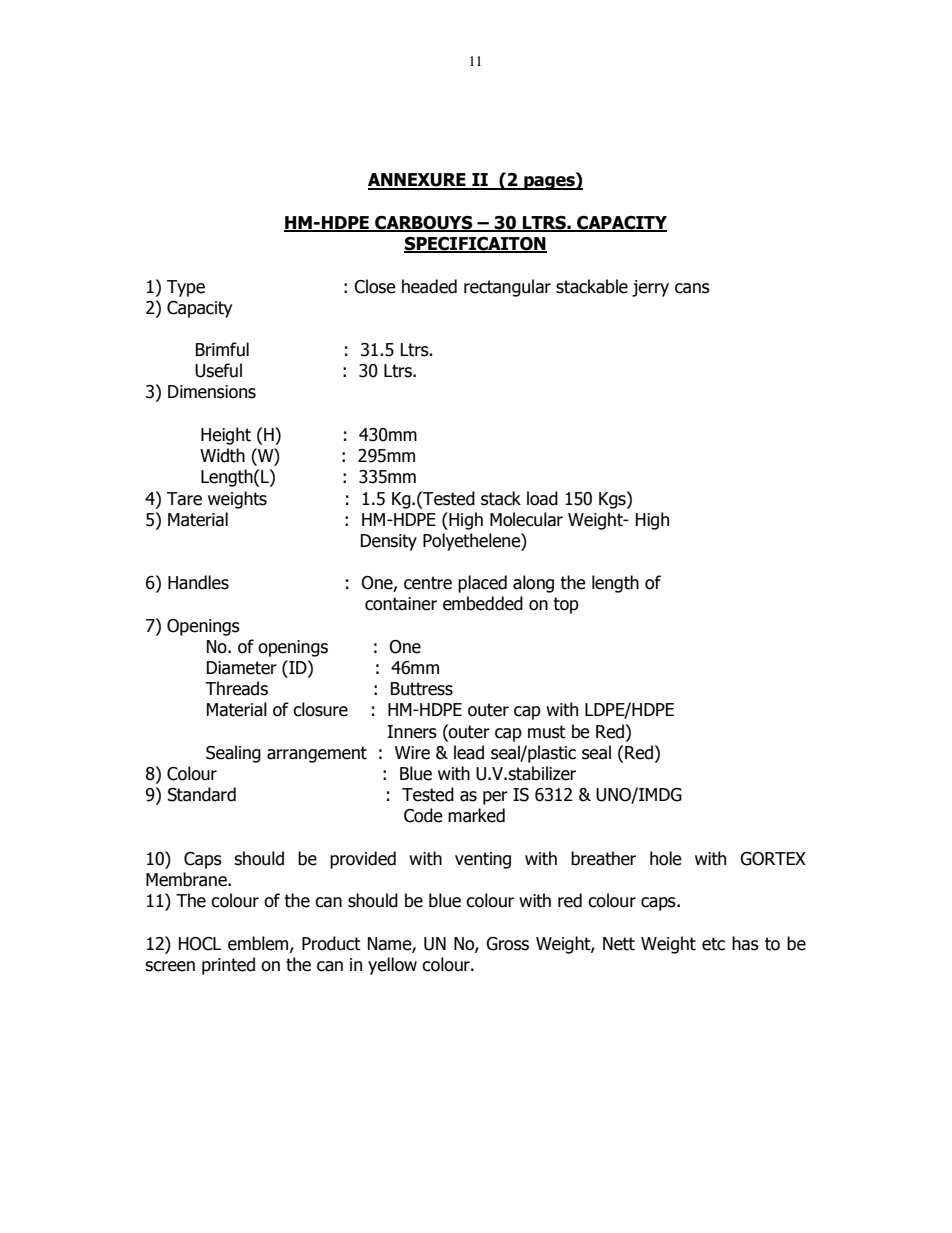 Image resolution: width=952 pixels, height=1233 pixels. I want to click on placed, so click(482, 584).
